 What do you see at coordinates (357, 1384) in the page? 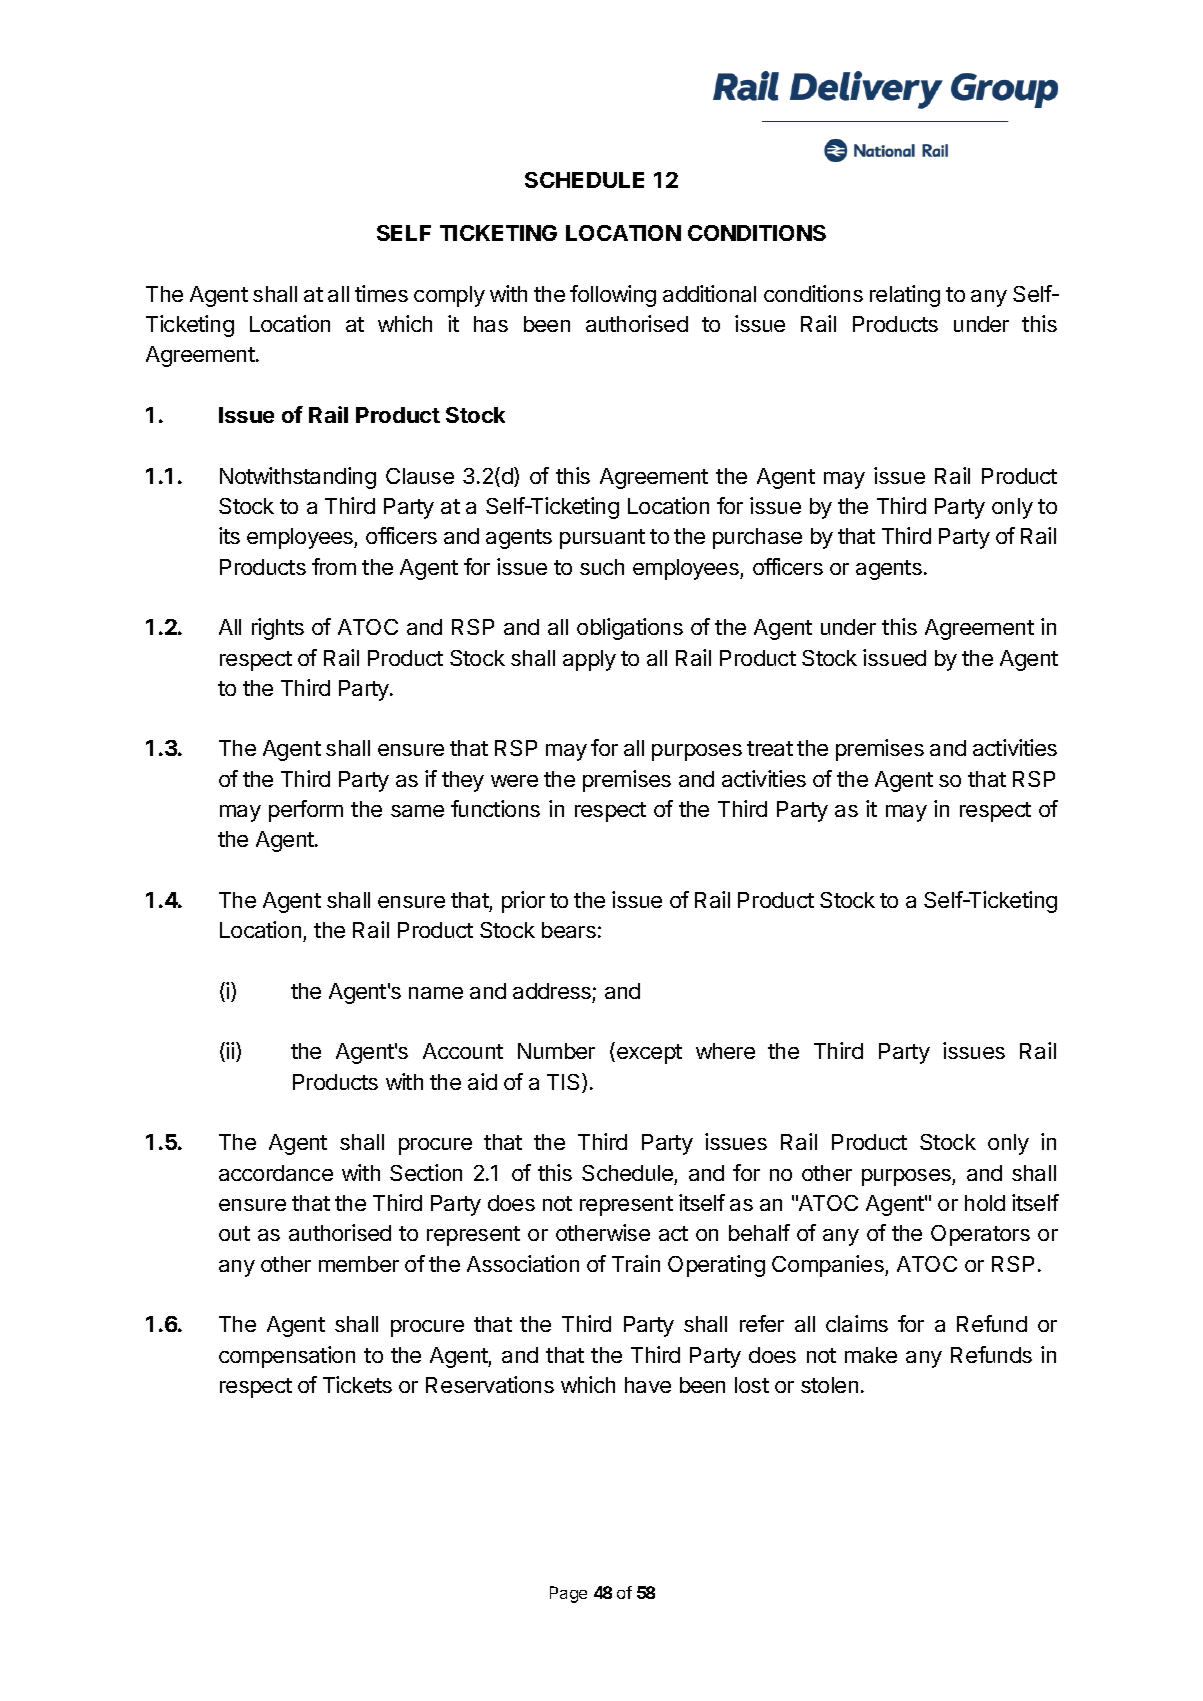
I see `Tickets` at bounding box center [357, 1384].
